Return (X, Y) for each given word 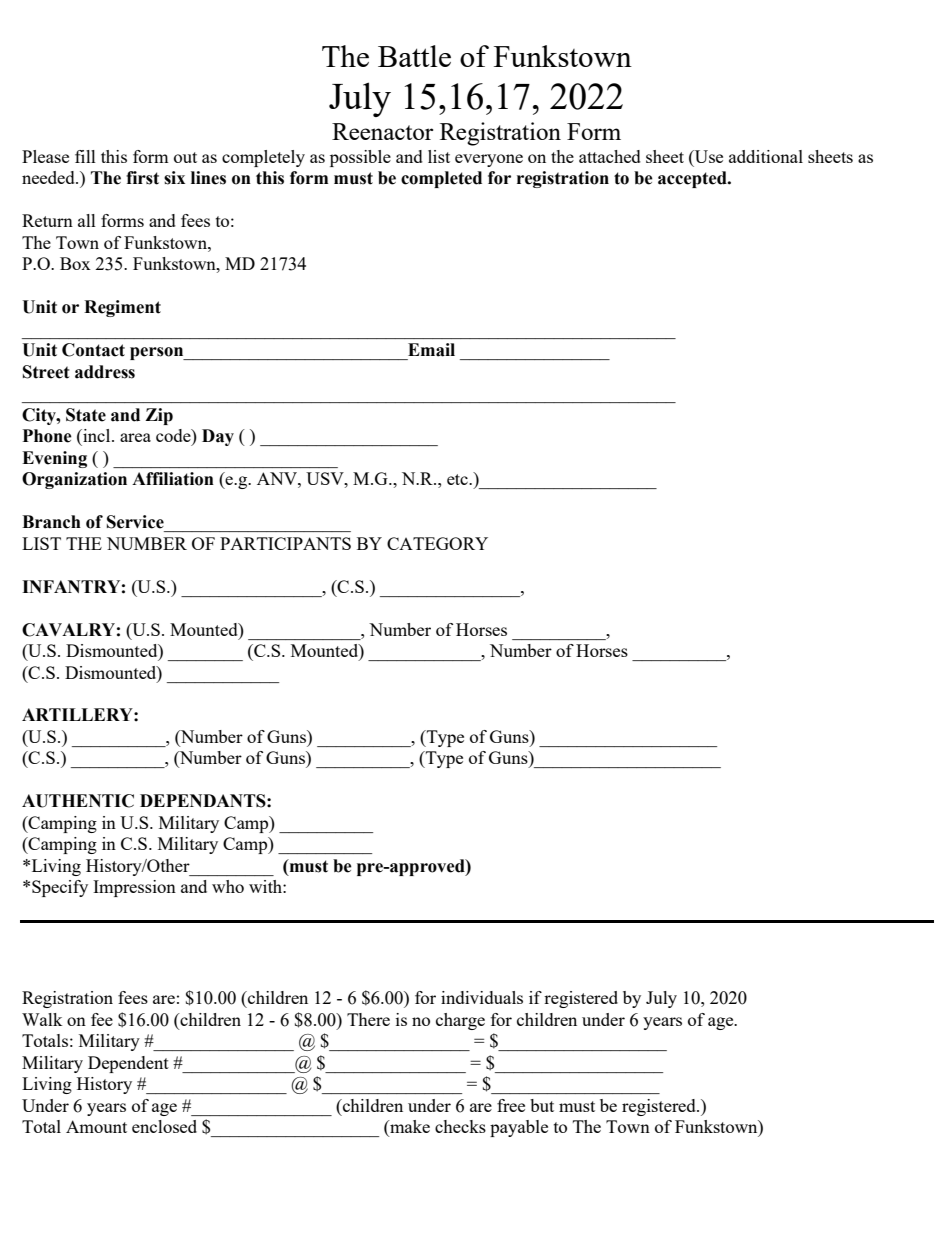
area (135, 437)
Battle (414, 56)
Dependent (128, 1064)
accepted (693, 179)
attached (610, 156)
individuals (482, 997)
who (228, 886)
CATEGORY (437, 543)
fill (85, 156)
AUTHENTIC (78, 801)
